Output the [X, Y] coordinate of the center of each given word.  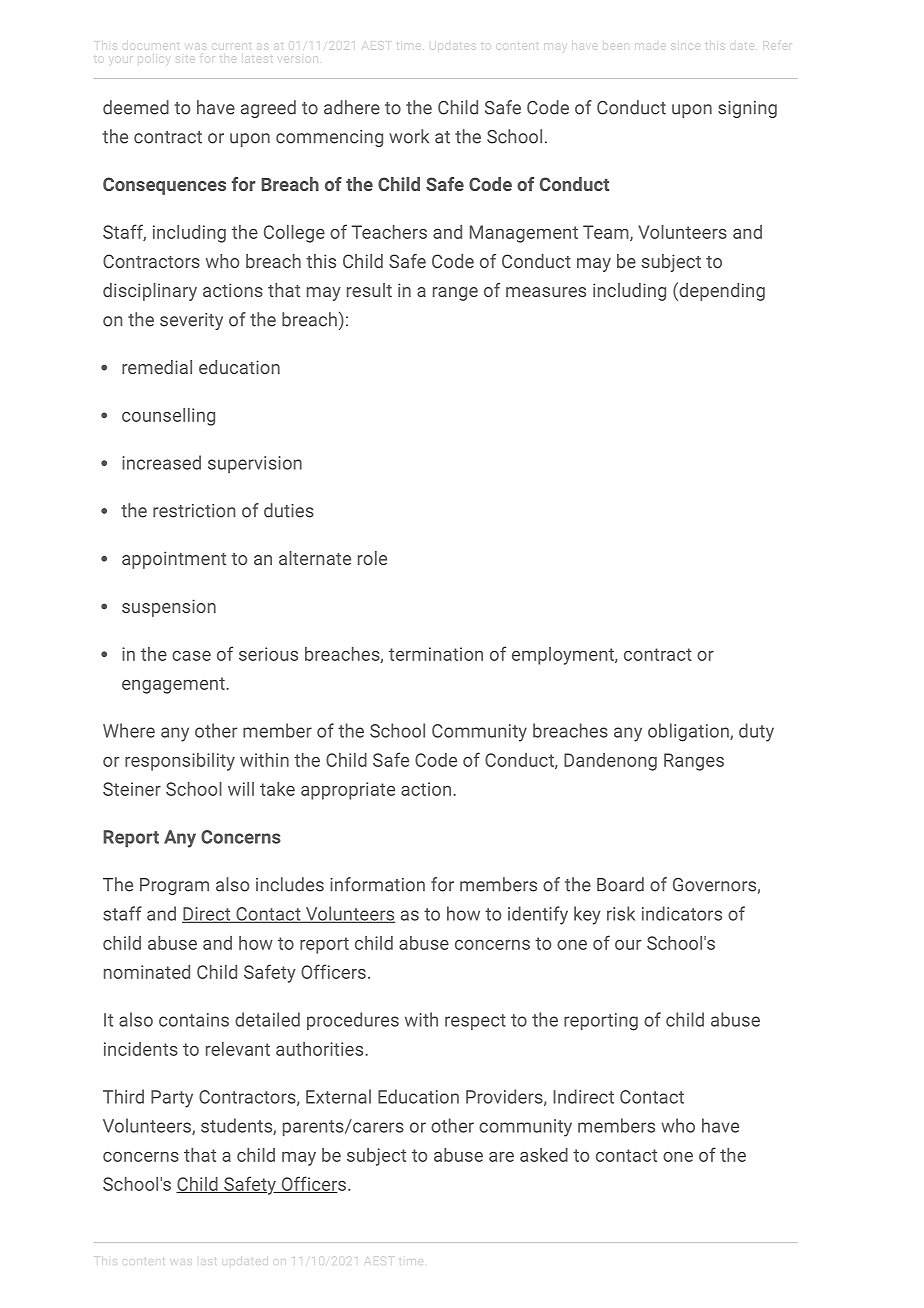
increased [161, 462]
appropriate [348, 791]
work [409, 136]
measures [546, 292]
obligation [689, 732]
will [241, 789]
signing [747, 109]
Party [172, 1099]
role [372, 558]
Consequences [164, 186]
